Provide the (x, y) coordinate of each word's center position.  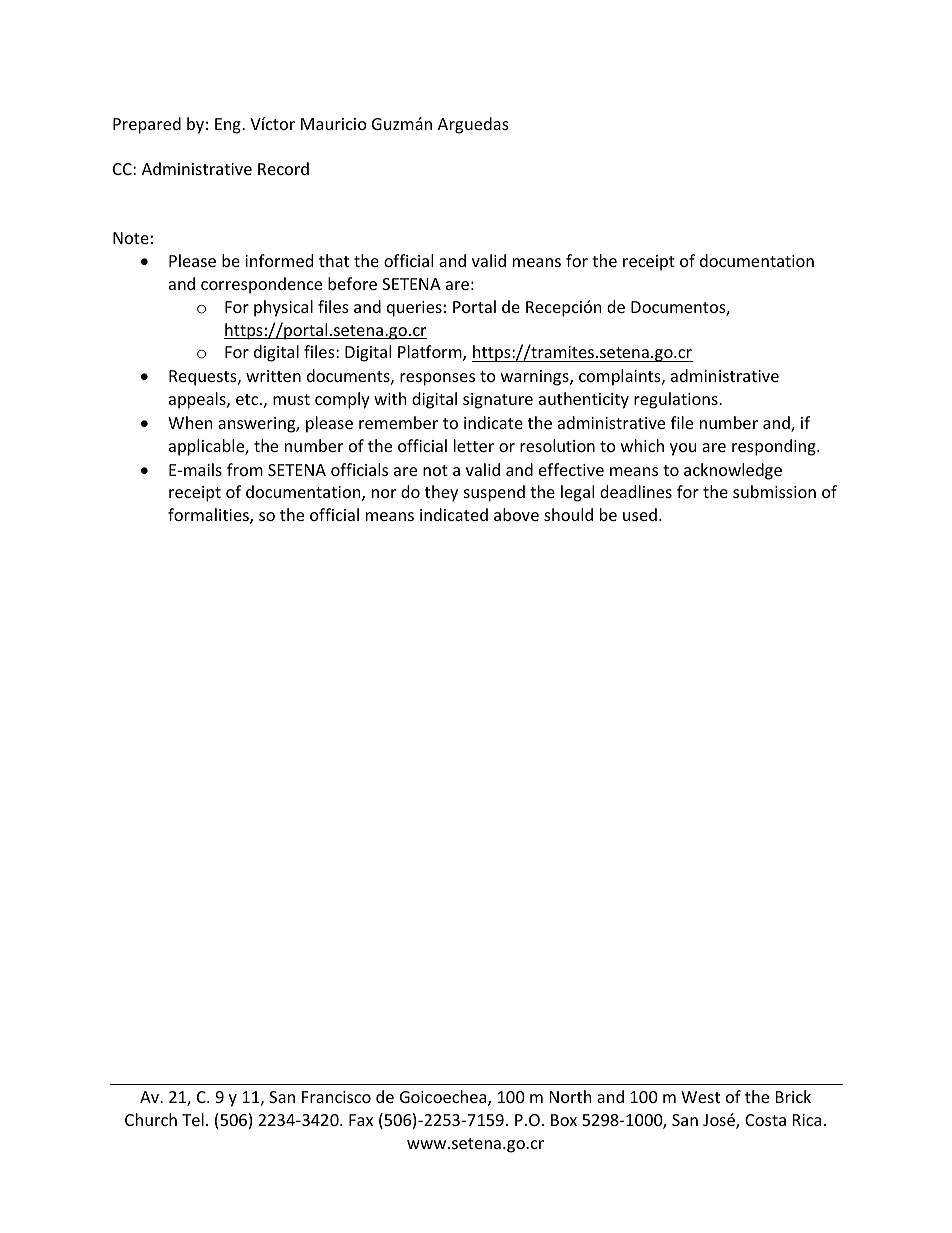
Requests (204, 378)
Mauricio (334, 124)
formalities (209, 516)
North (571, 1096)
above (516, 514)
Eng (229, 126)
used (640, 514)
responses (437, 379)
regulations (677, 400)
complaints (621, 377)
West (700, 1097)
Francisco (336, 1097)
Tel (193, 1119)
